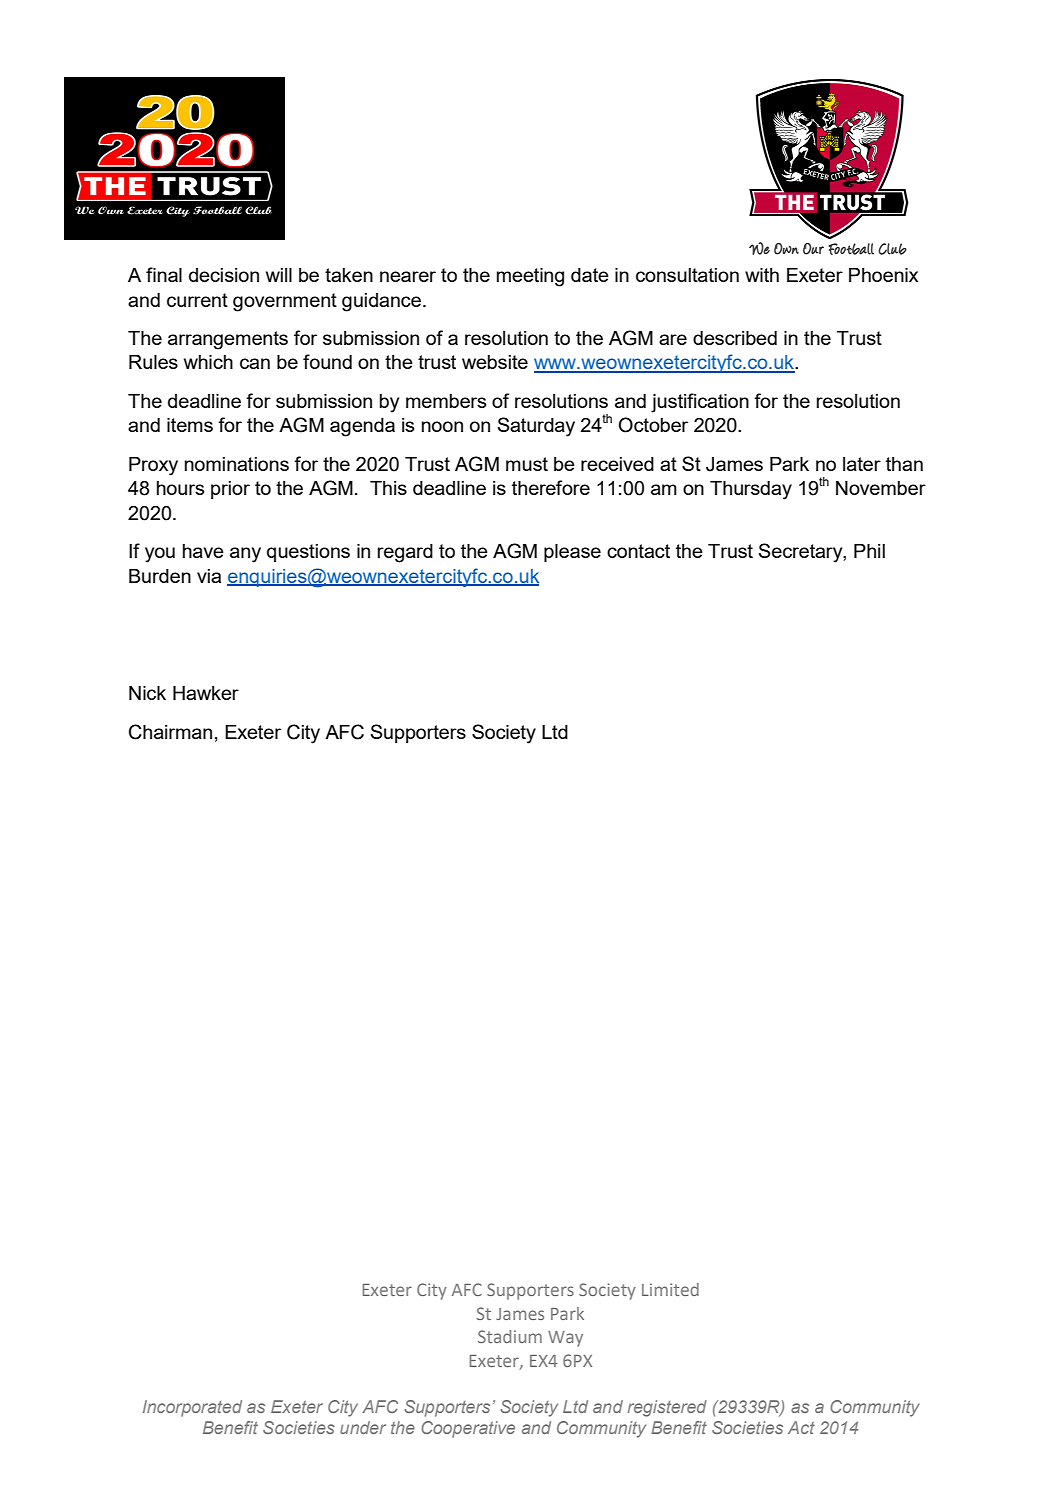 This screenshot has height=1501, width=1061. I want to click on Way, so click(565, 1339).
